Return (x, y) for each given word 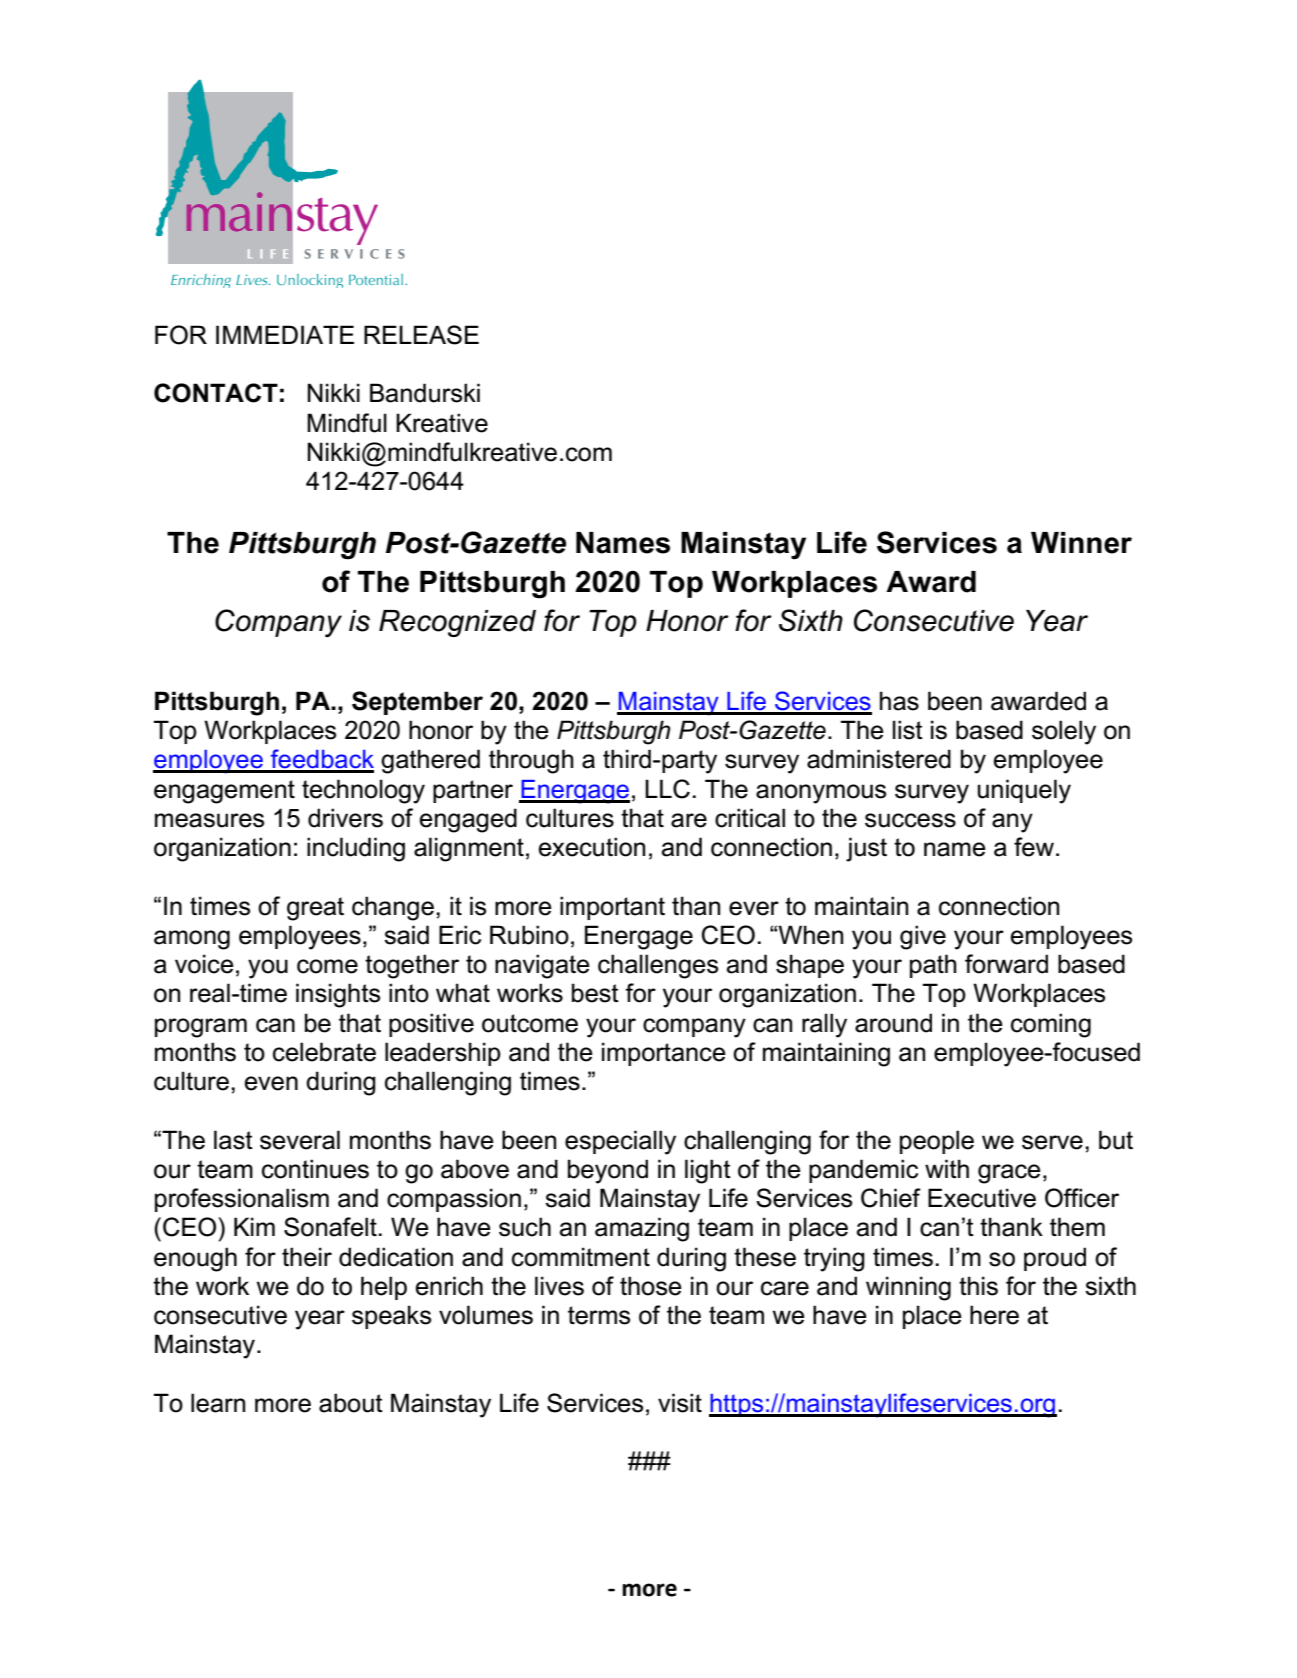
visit (680, 1403)
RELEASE (421, 335)
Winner (1081, 543)
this (978, 1286)
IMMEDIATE (285, 334)
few (1034, 847)
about (351, 1403)
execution (592, 847)
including (356, 849)
